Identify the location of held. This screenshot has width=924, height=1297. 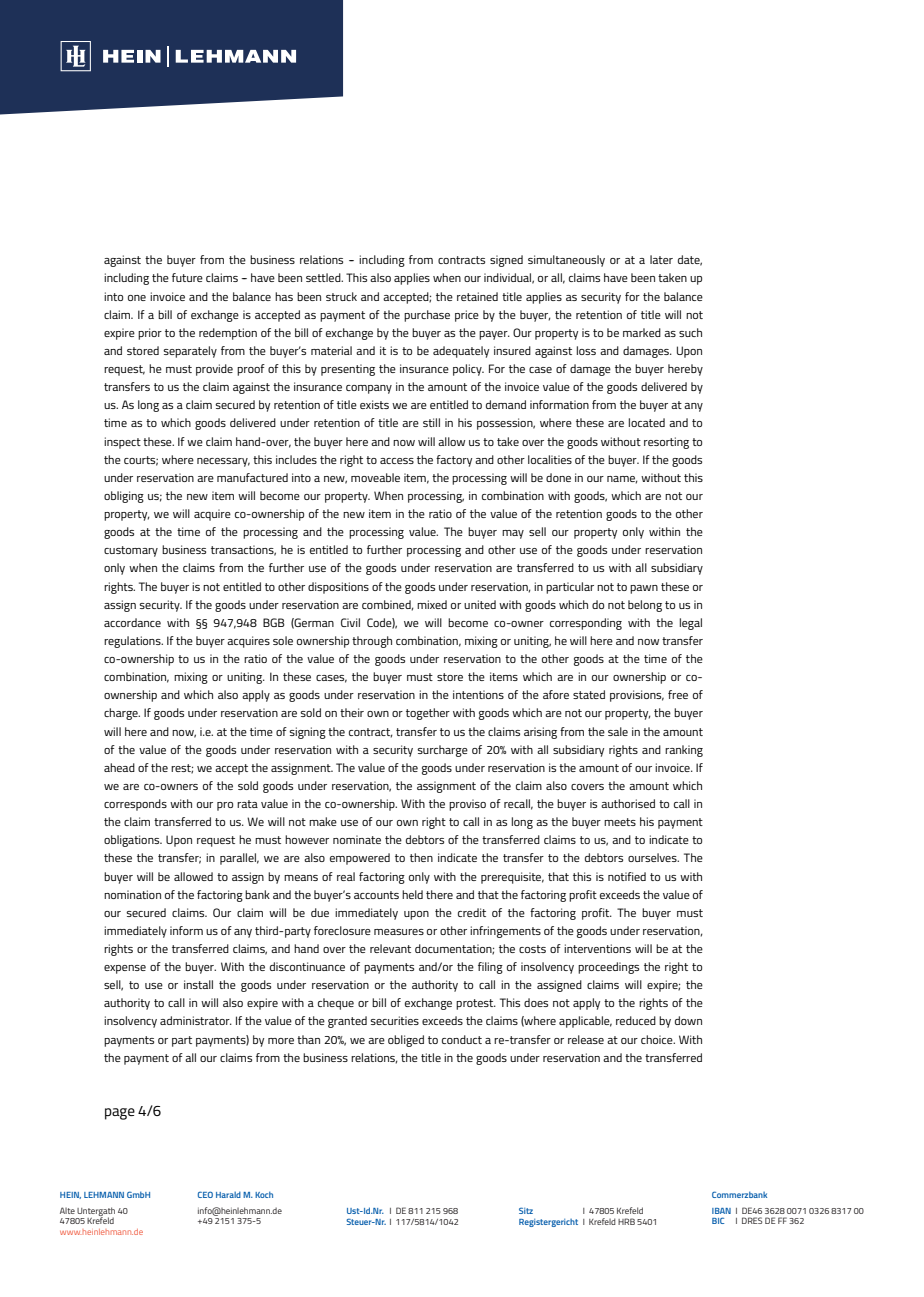
(412, 894).
